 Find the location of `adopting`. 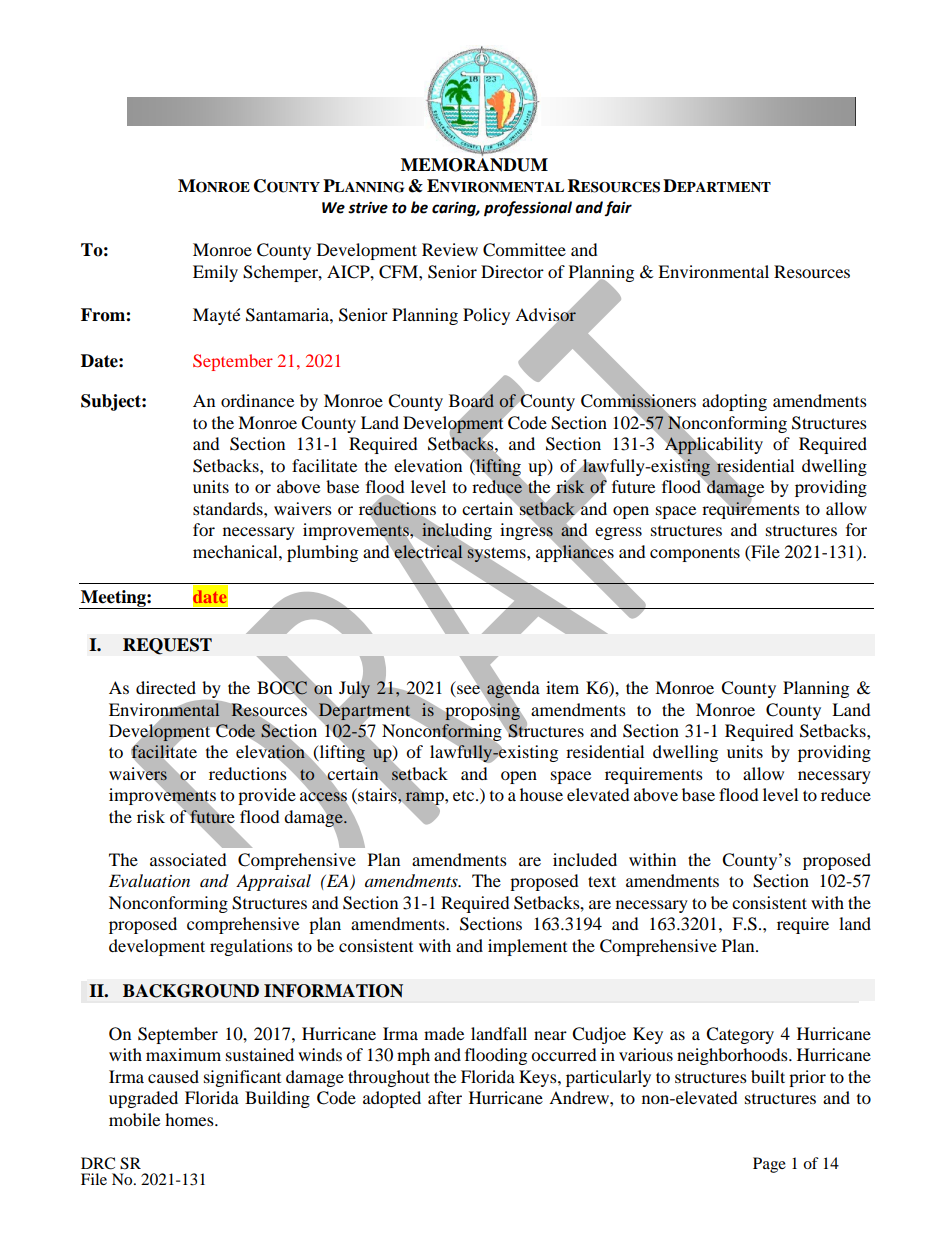

adopting is located at coordinates (734, 402).
